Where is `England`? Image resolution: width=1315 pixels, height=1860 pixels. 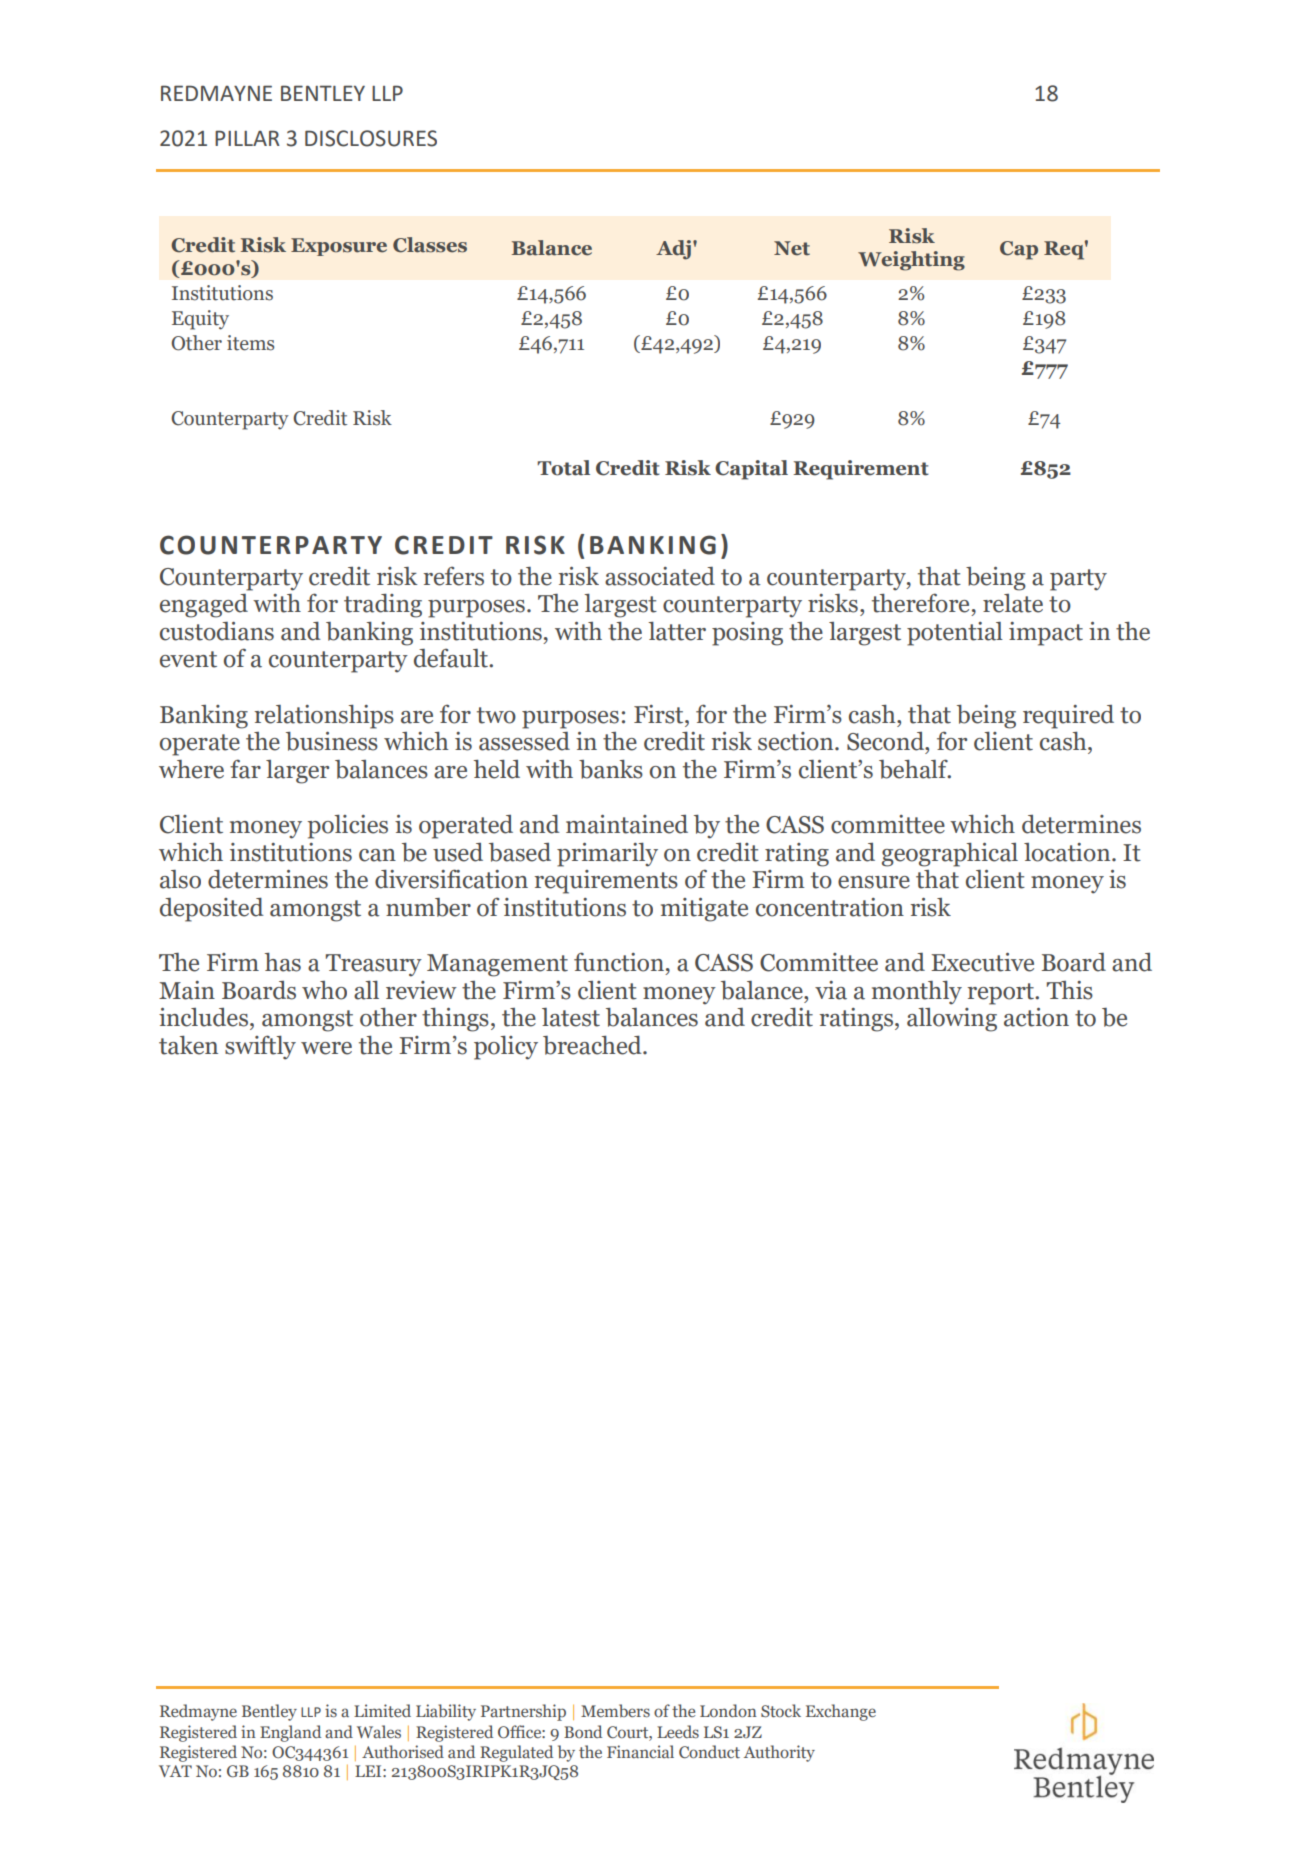 England is located at coordinates (290, 1733).
